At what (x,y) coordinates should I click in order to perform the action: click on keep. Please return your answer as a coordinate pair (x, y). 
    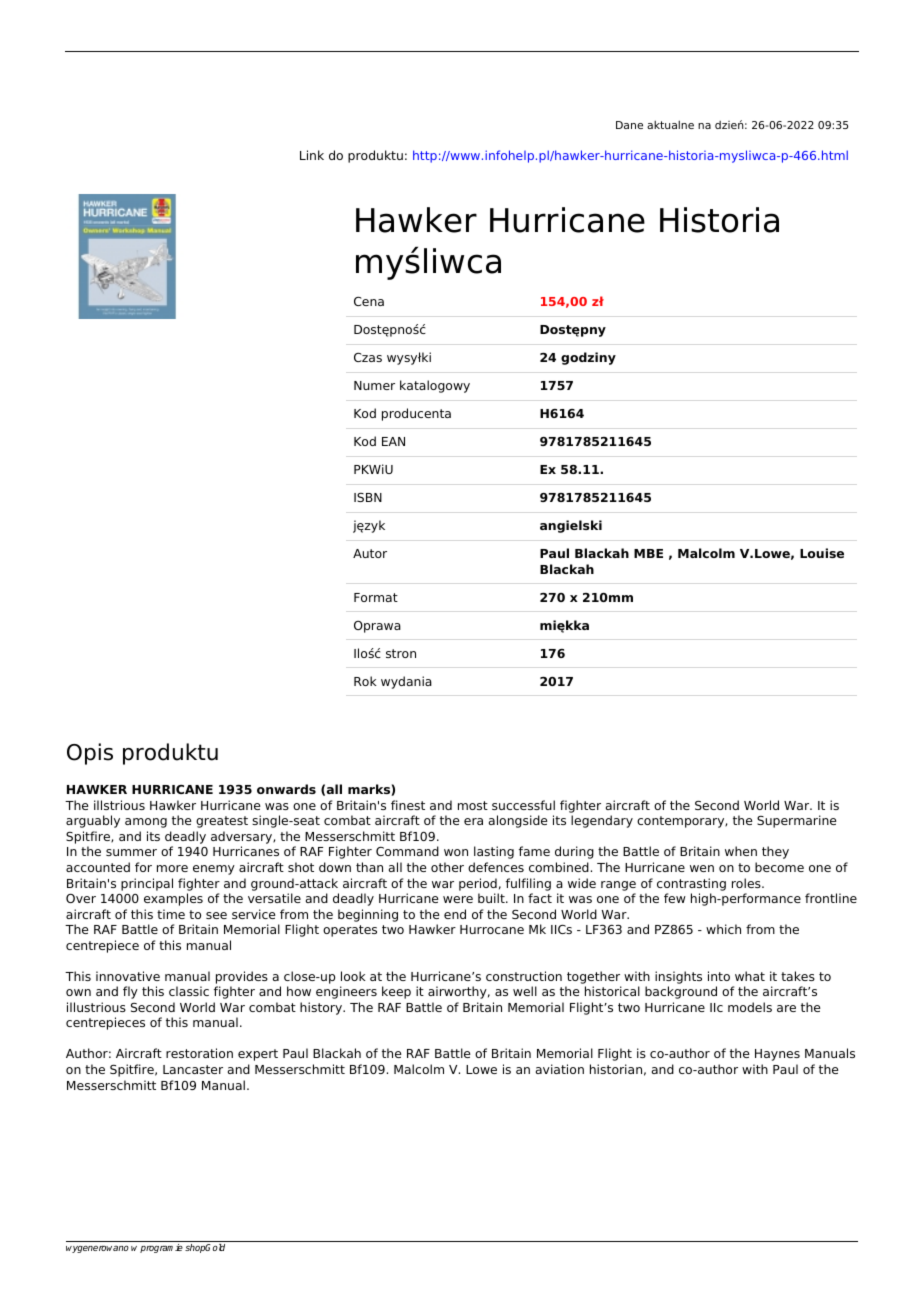
    Looking at the image, I should click on (396, 992).
